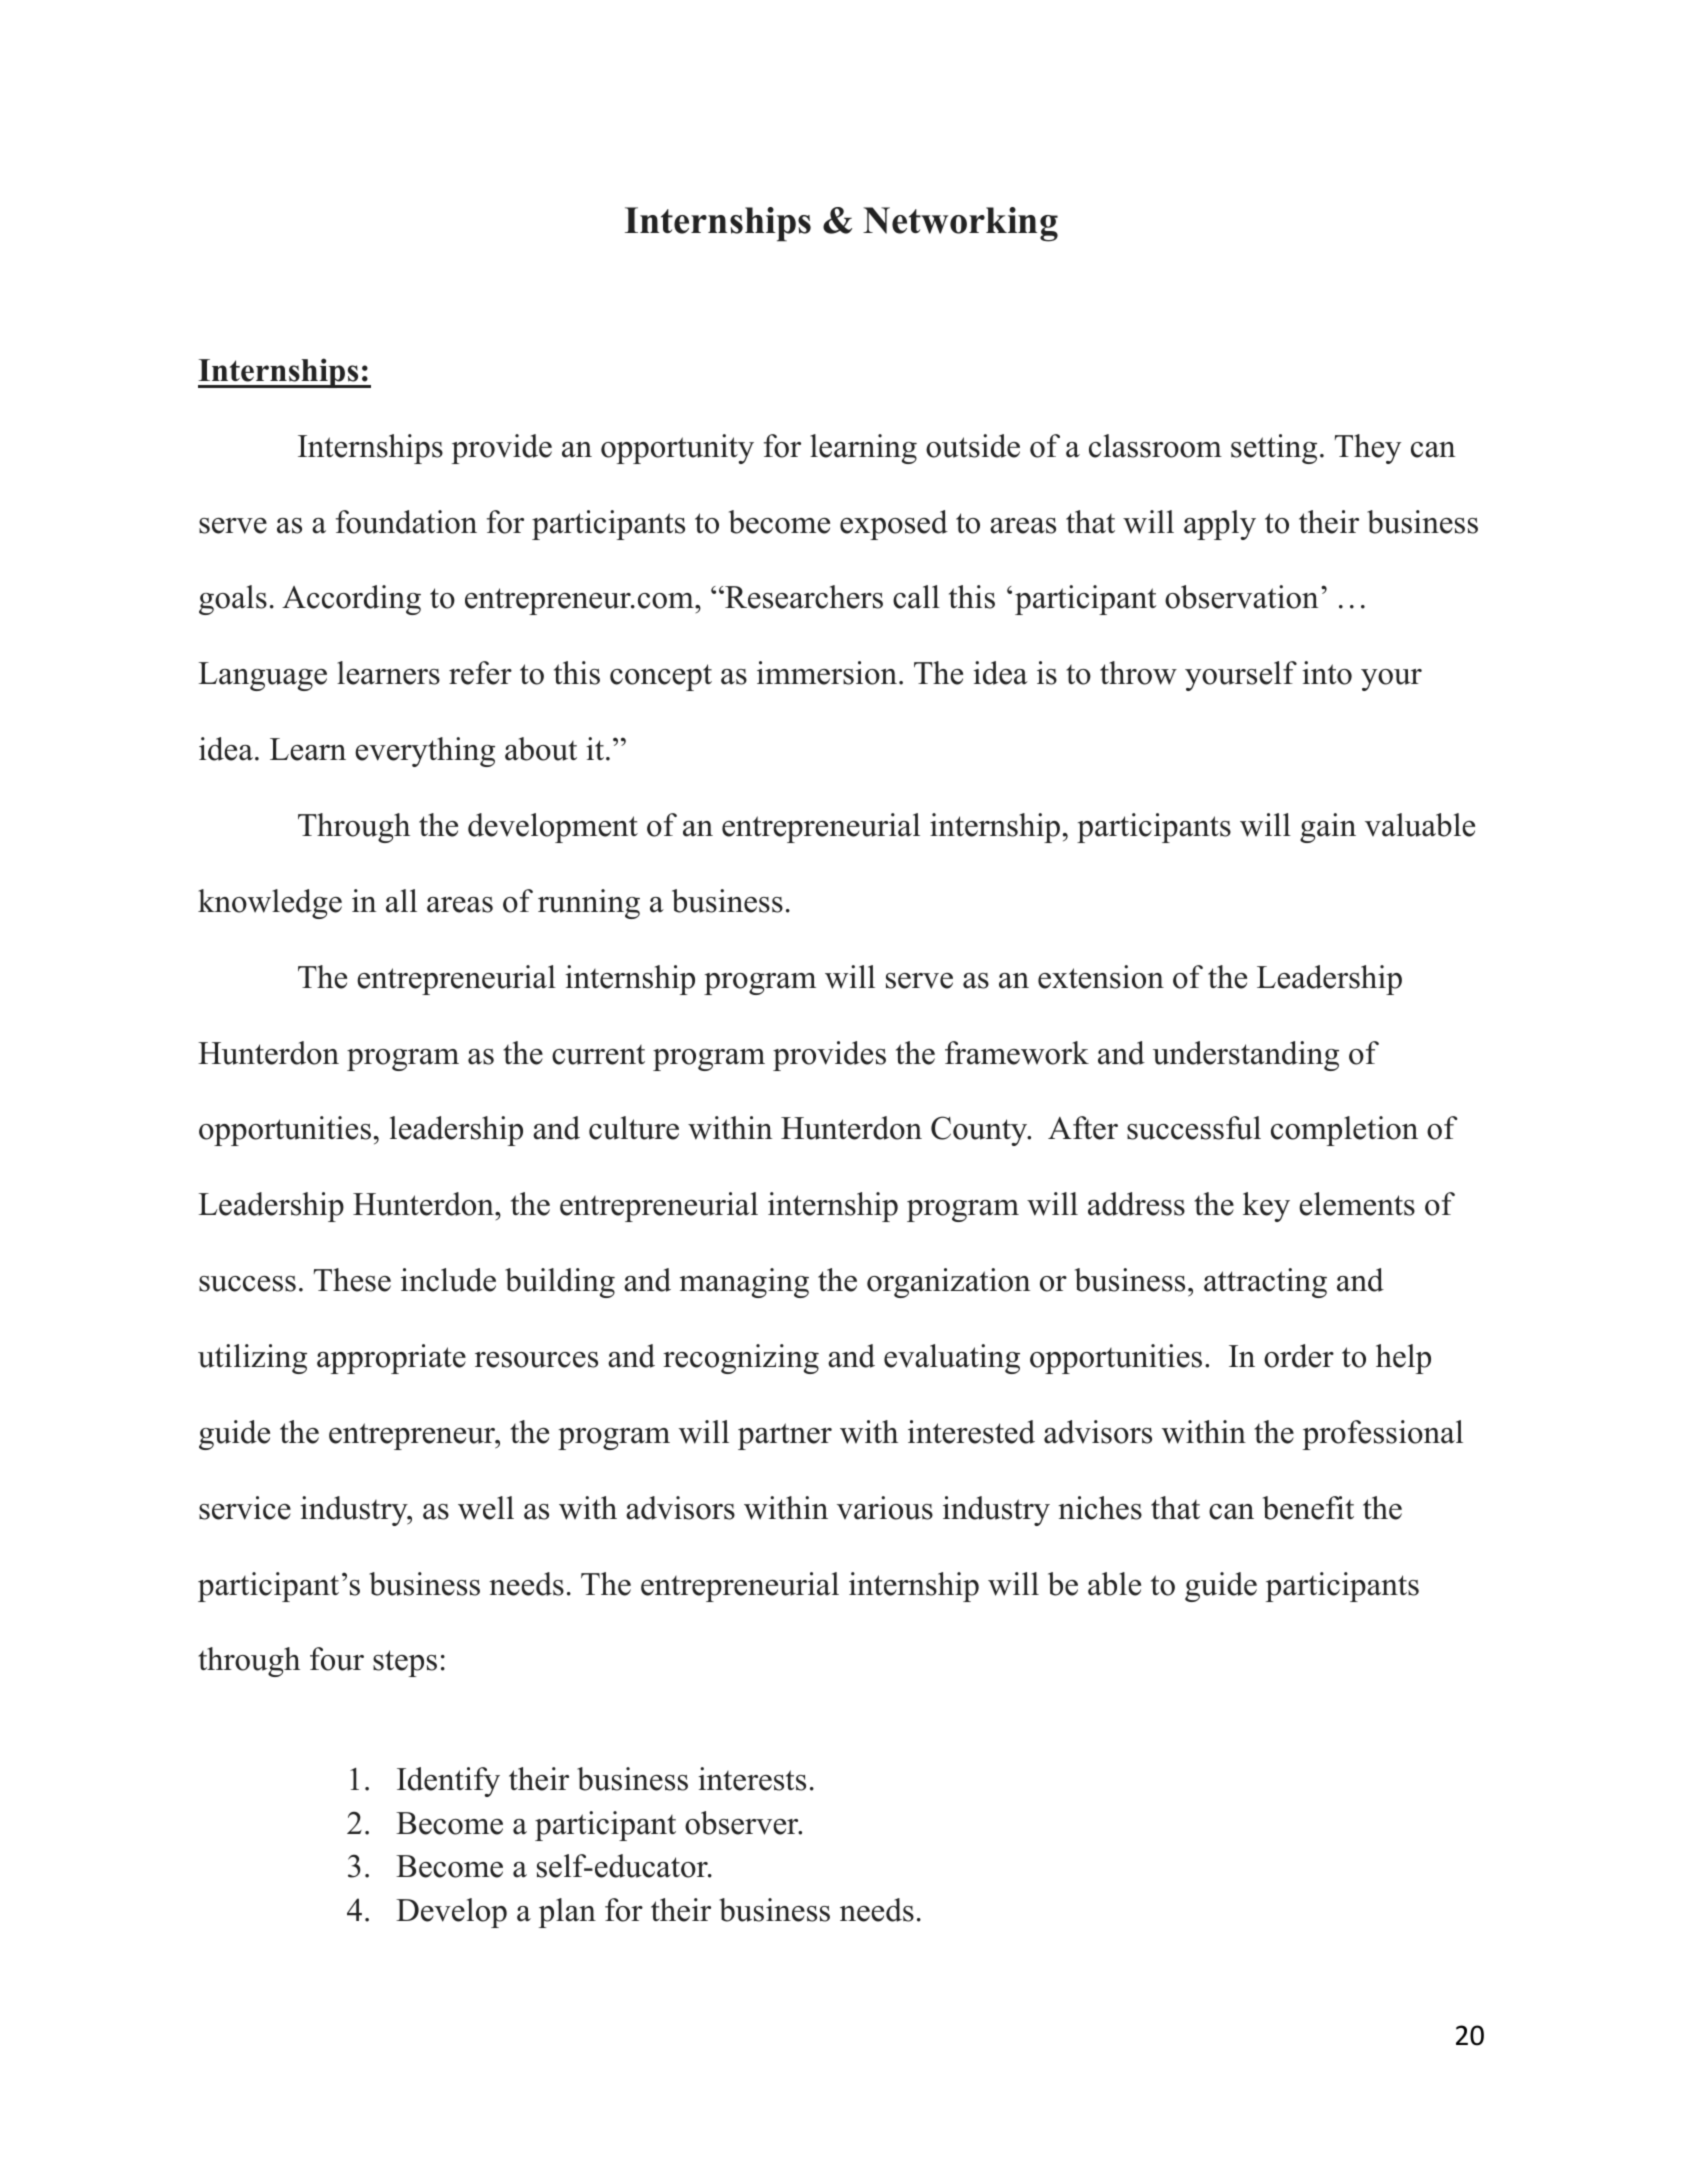 The height and width of the image is (2177, 1683). I want to click on immersion, so click(827, 673).
